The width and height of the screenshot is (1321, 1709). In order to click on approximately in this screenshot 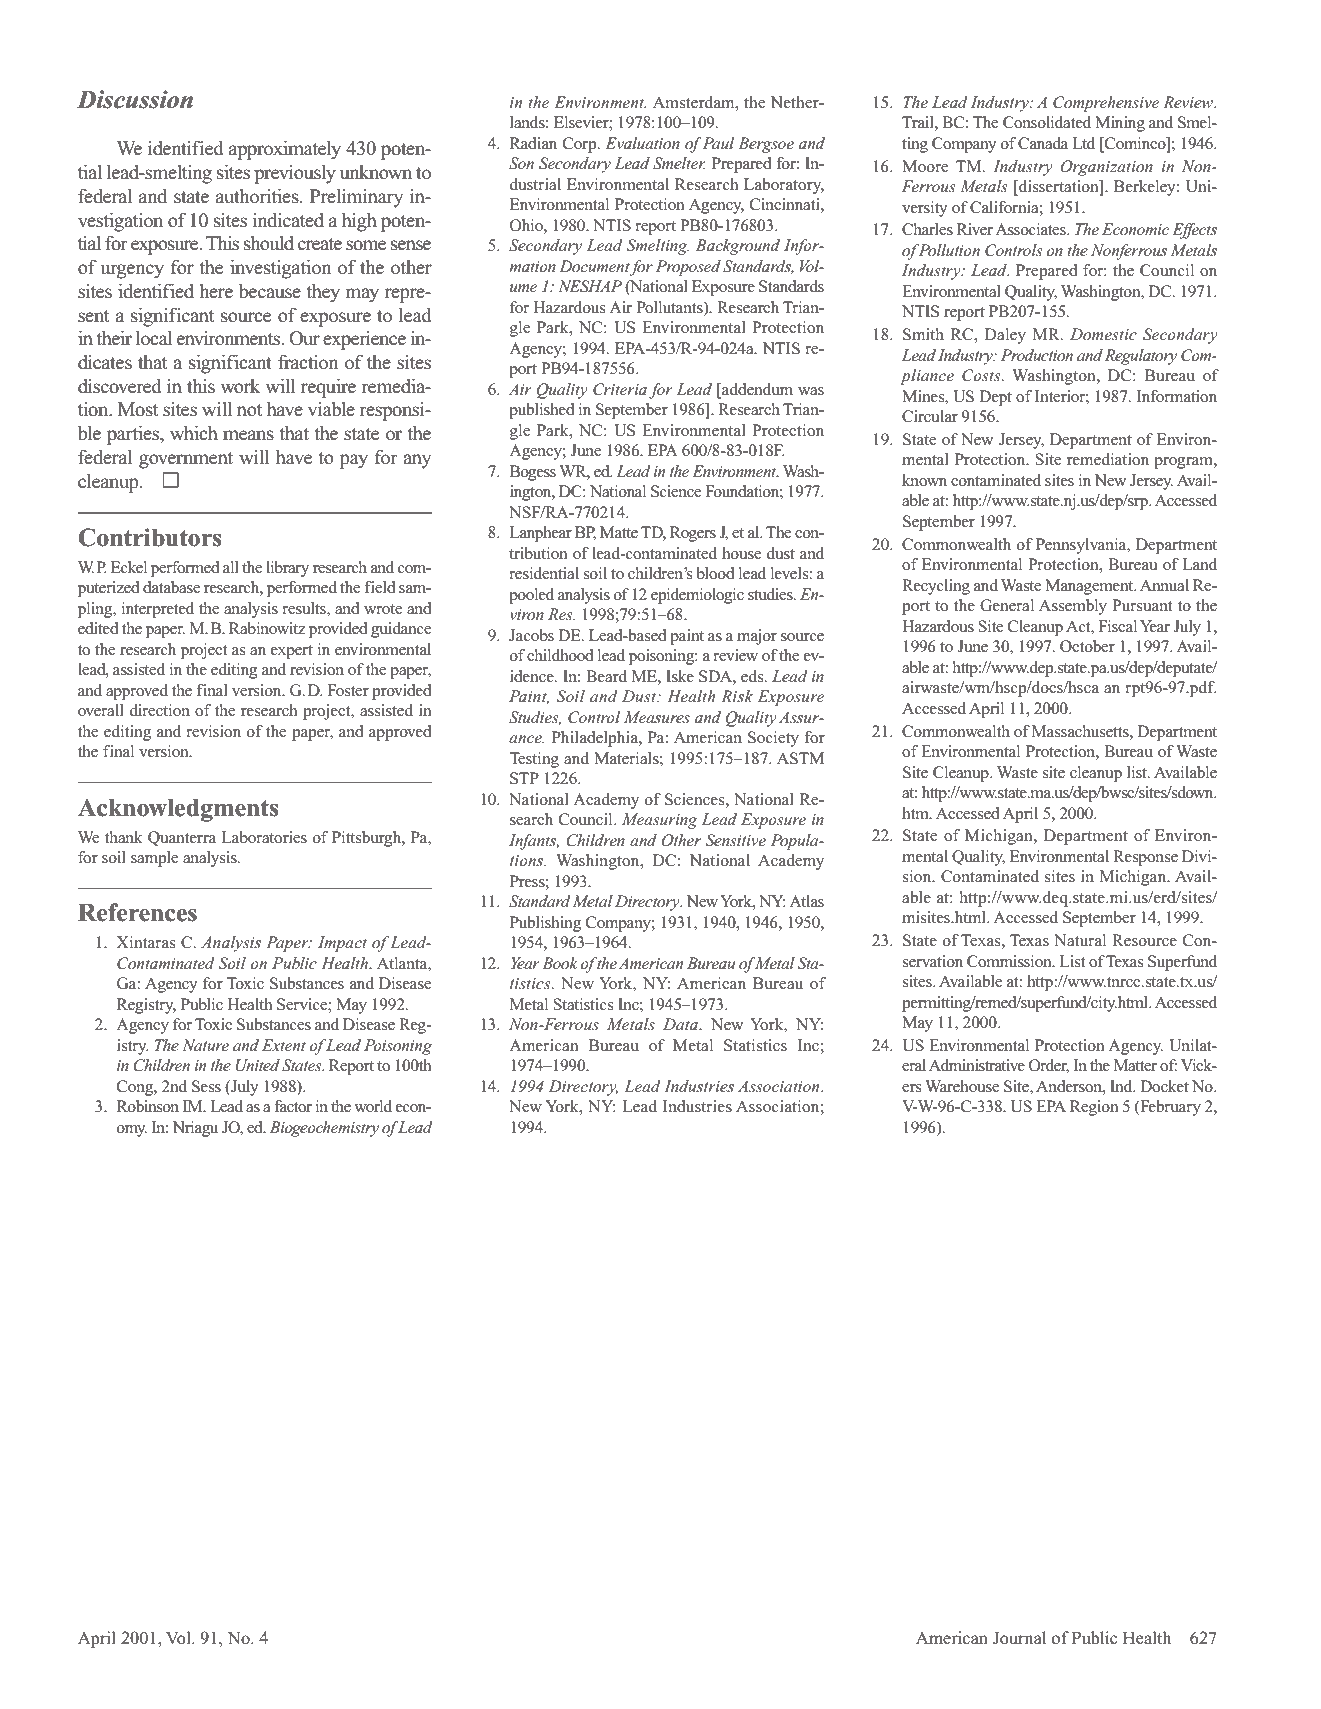, I will do `click(285, 150)`.
